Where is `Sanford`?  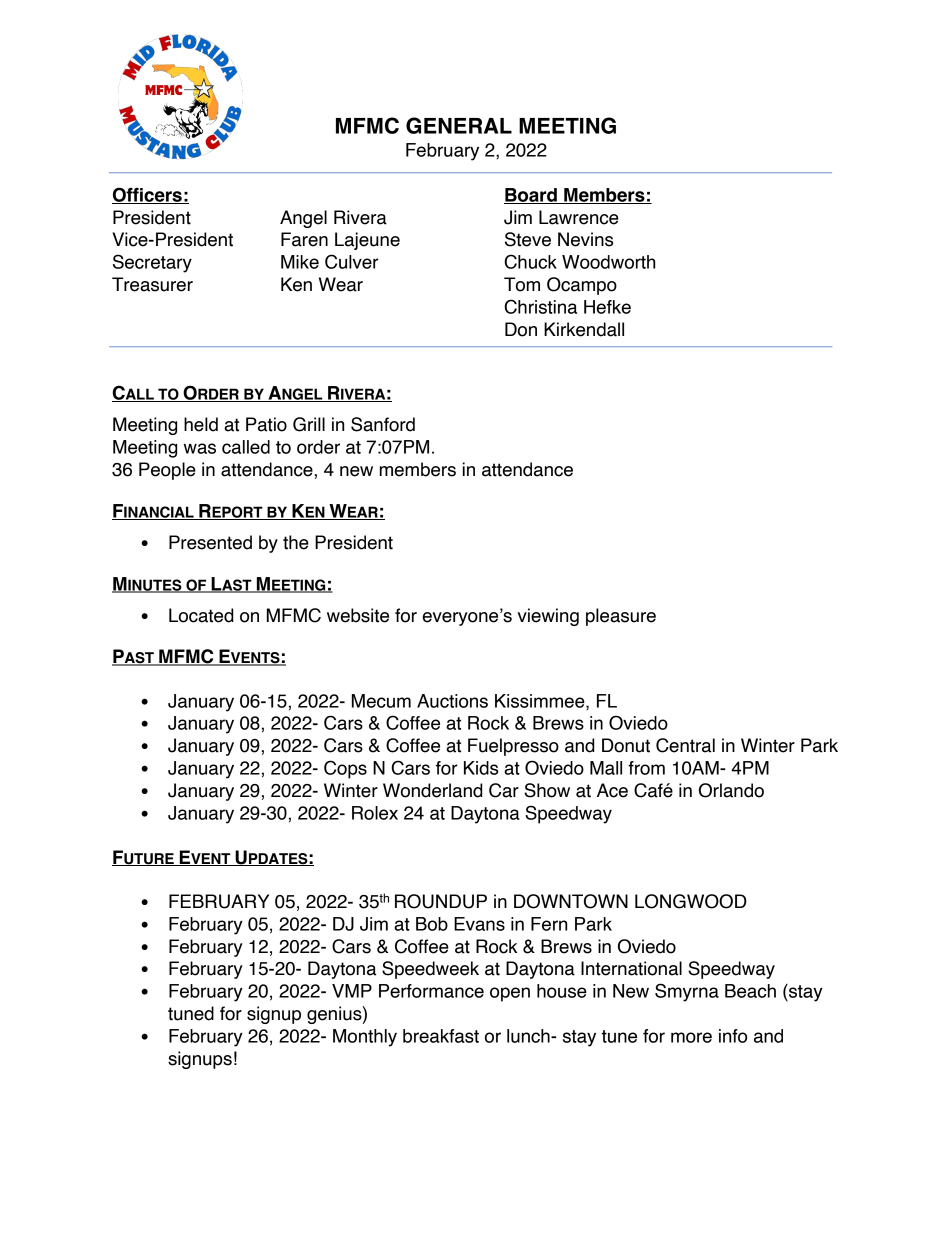
Sanford is located at coordinates (383, 424).
